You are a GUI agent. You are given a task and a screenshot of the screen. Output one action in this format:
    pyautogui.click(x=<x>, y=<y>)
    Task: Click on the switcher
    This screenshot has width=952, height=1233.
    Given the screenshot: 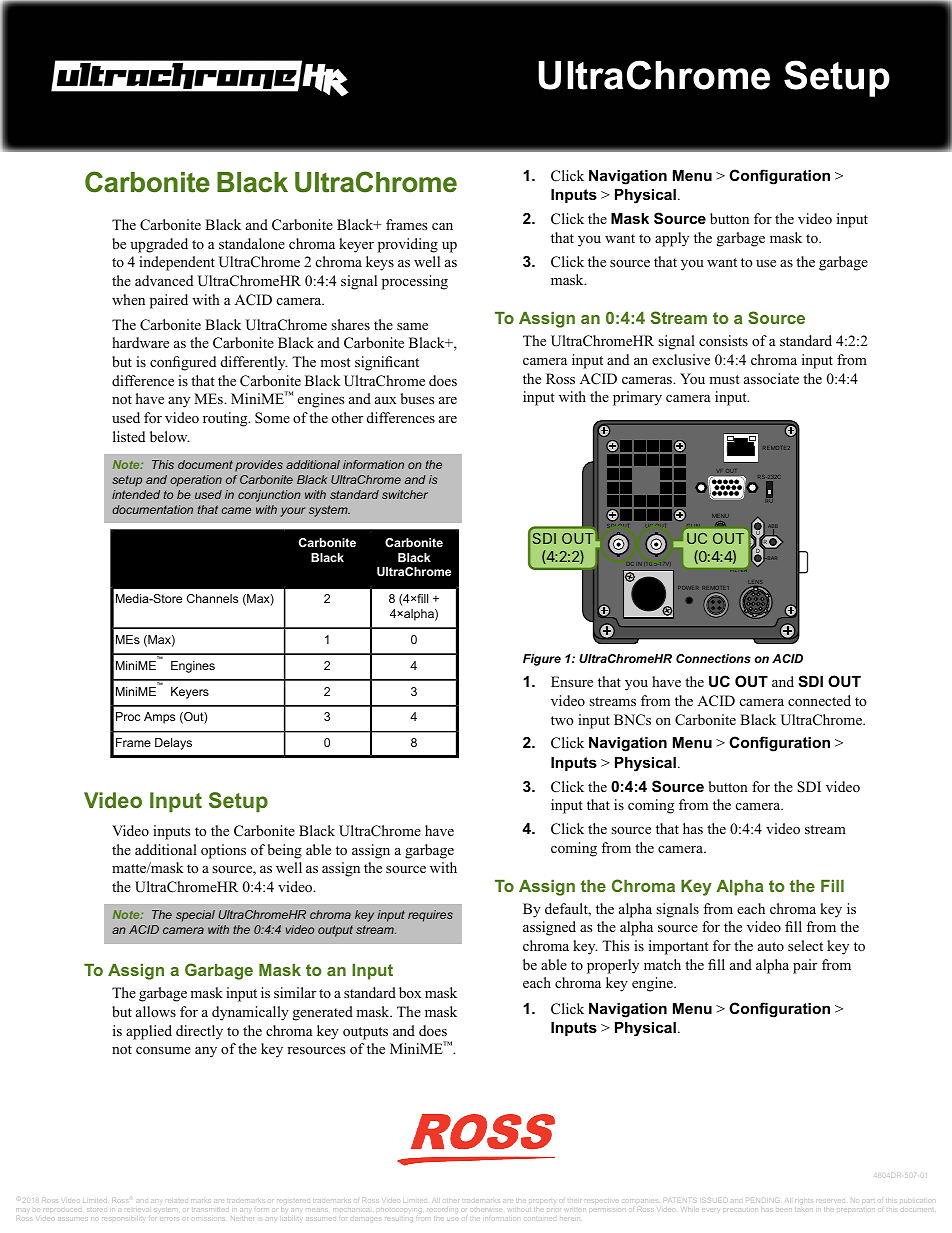 What is the action you would take?
    pyautogui.click(x=405, y=494)
